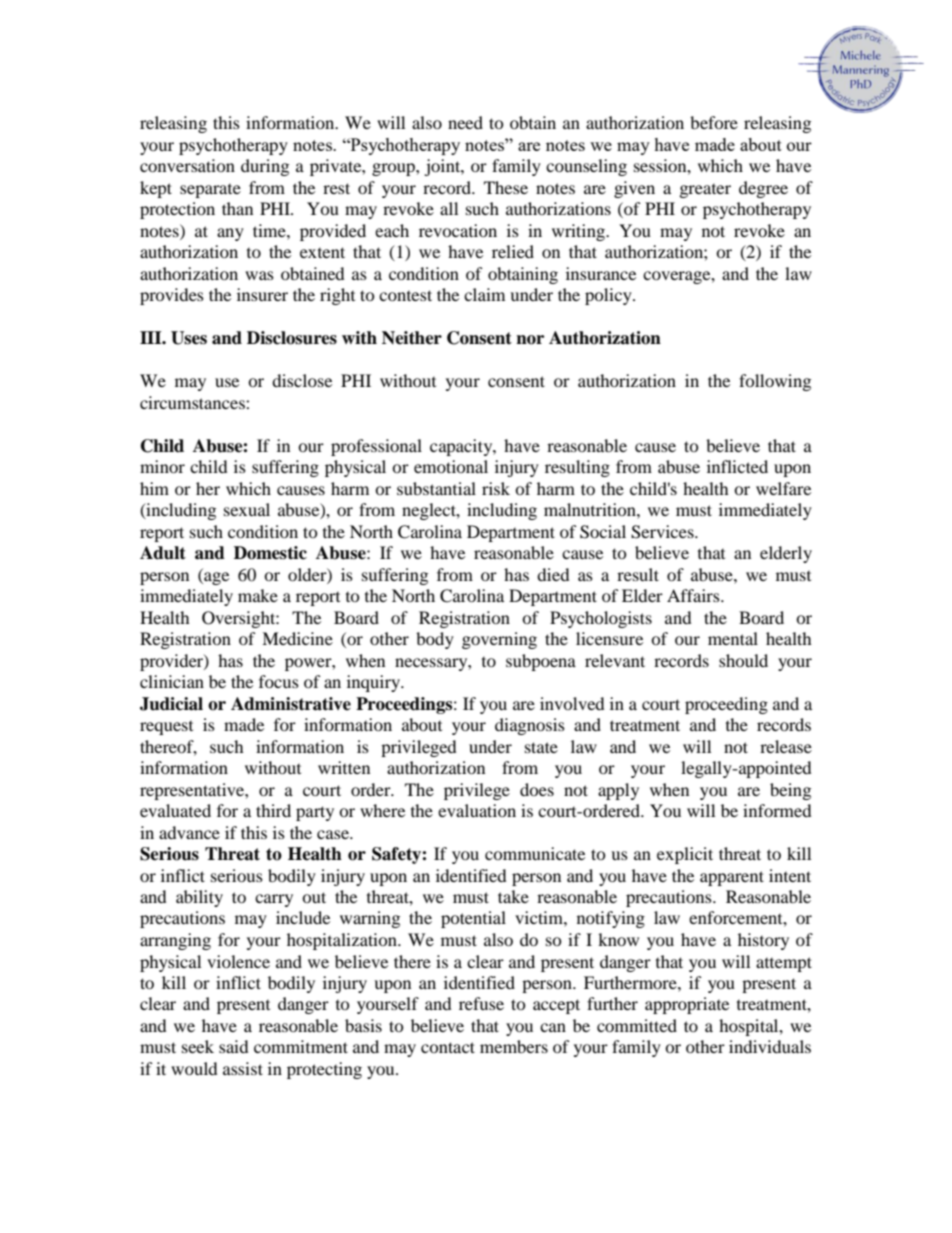 This image has width=952, height=1233. What do you see at coordinates (448, 1047) in the image?
I see `contact` at bounding box center [448, 1047].
